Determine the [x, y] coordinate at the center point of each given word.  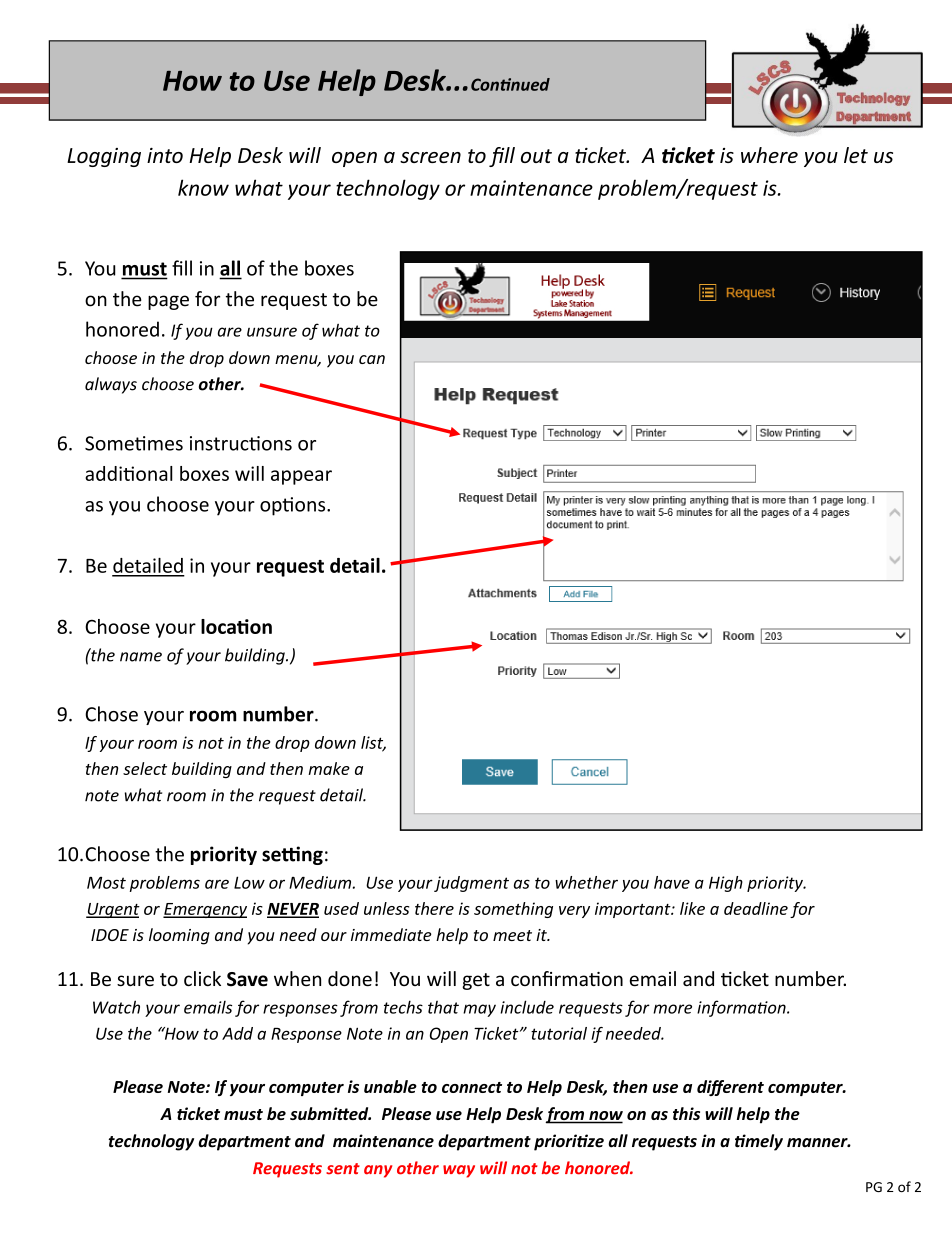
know [203, 187]
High [726, 884]
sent [343, 1169]
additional [129, 473]
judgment [471, 884]
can [372, 359]
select [145, 768]
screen [430, 157]
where [769, 155]
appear [301, 477]
